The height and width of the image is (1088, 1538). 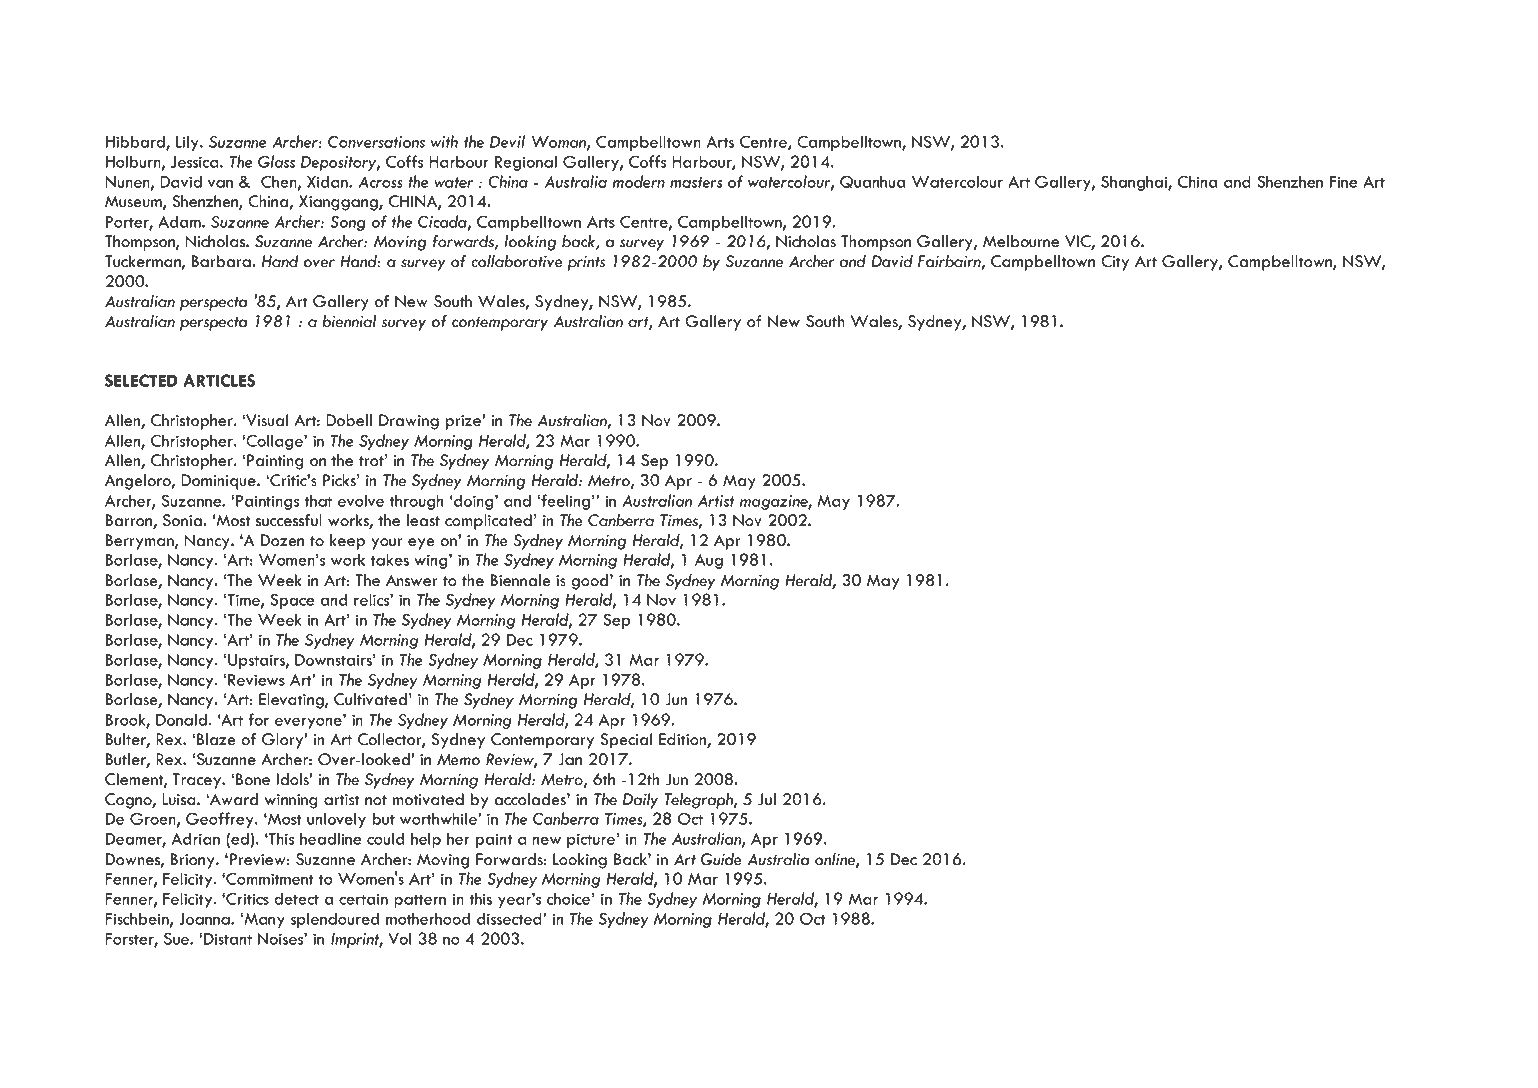 I want to click on Guide, so click(x=721, y=859).
